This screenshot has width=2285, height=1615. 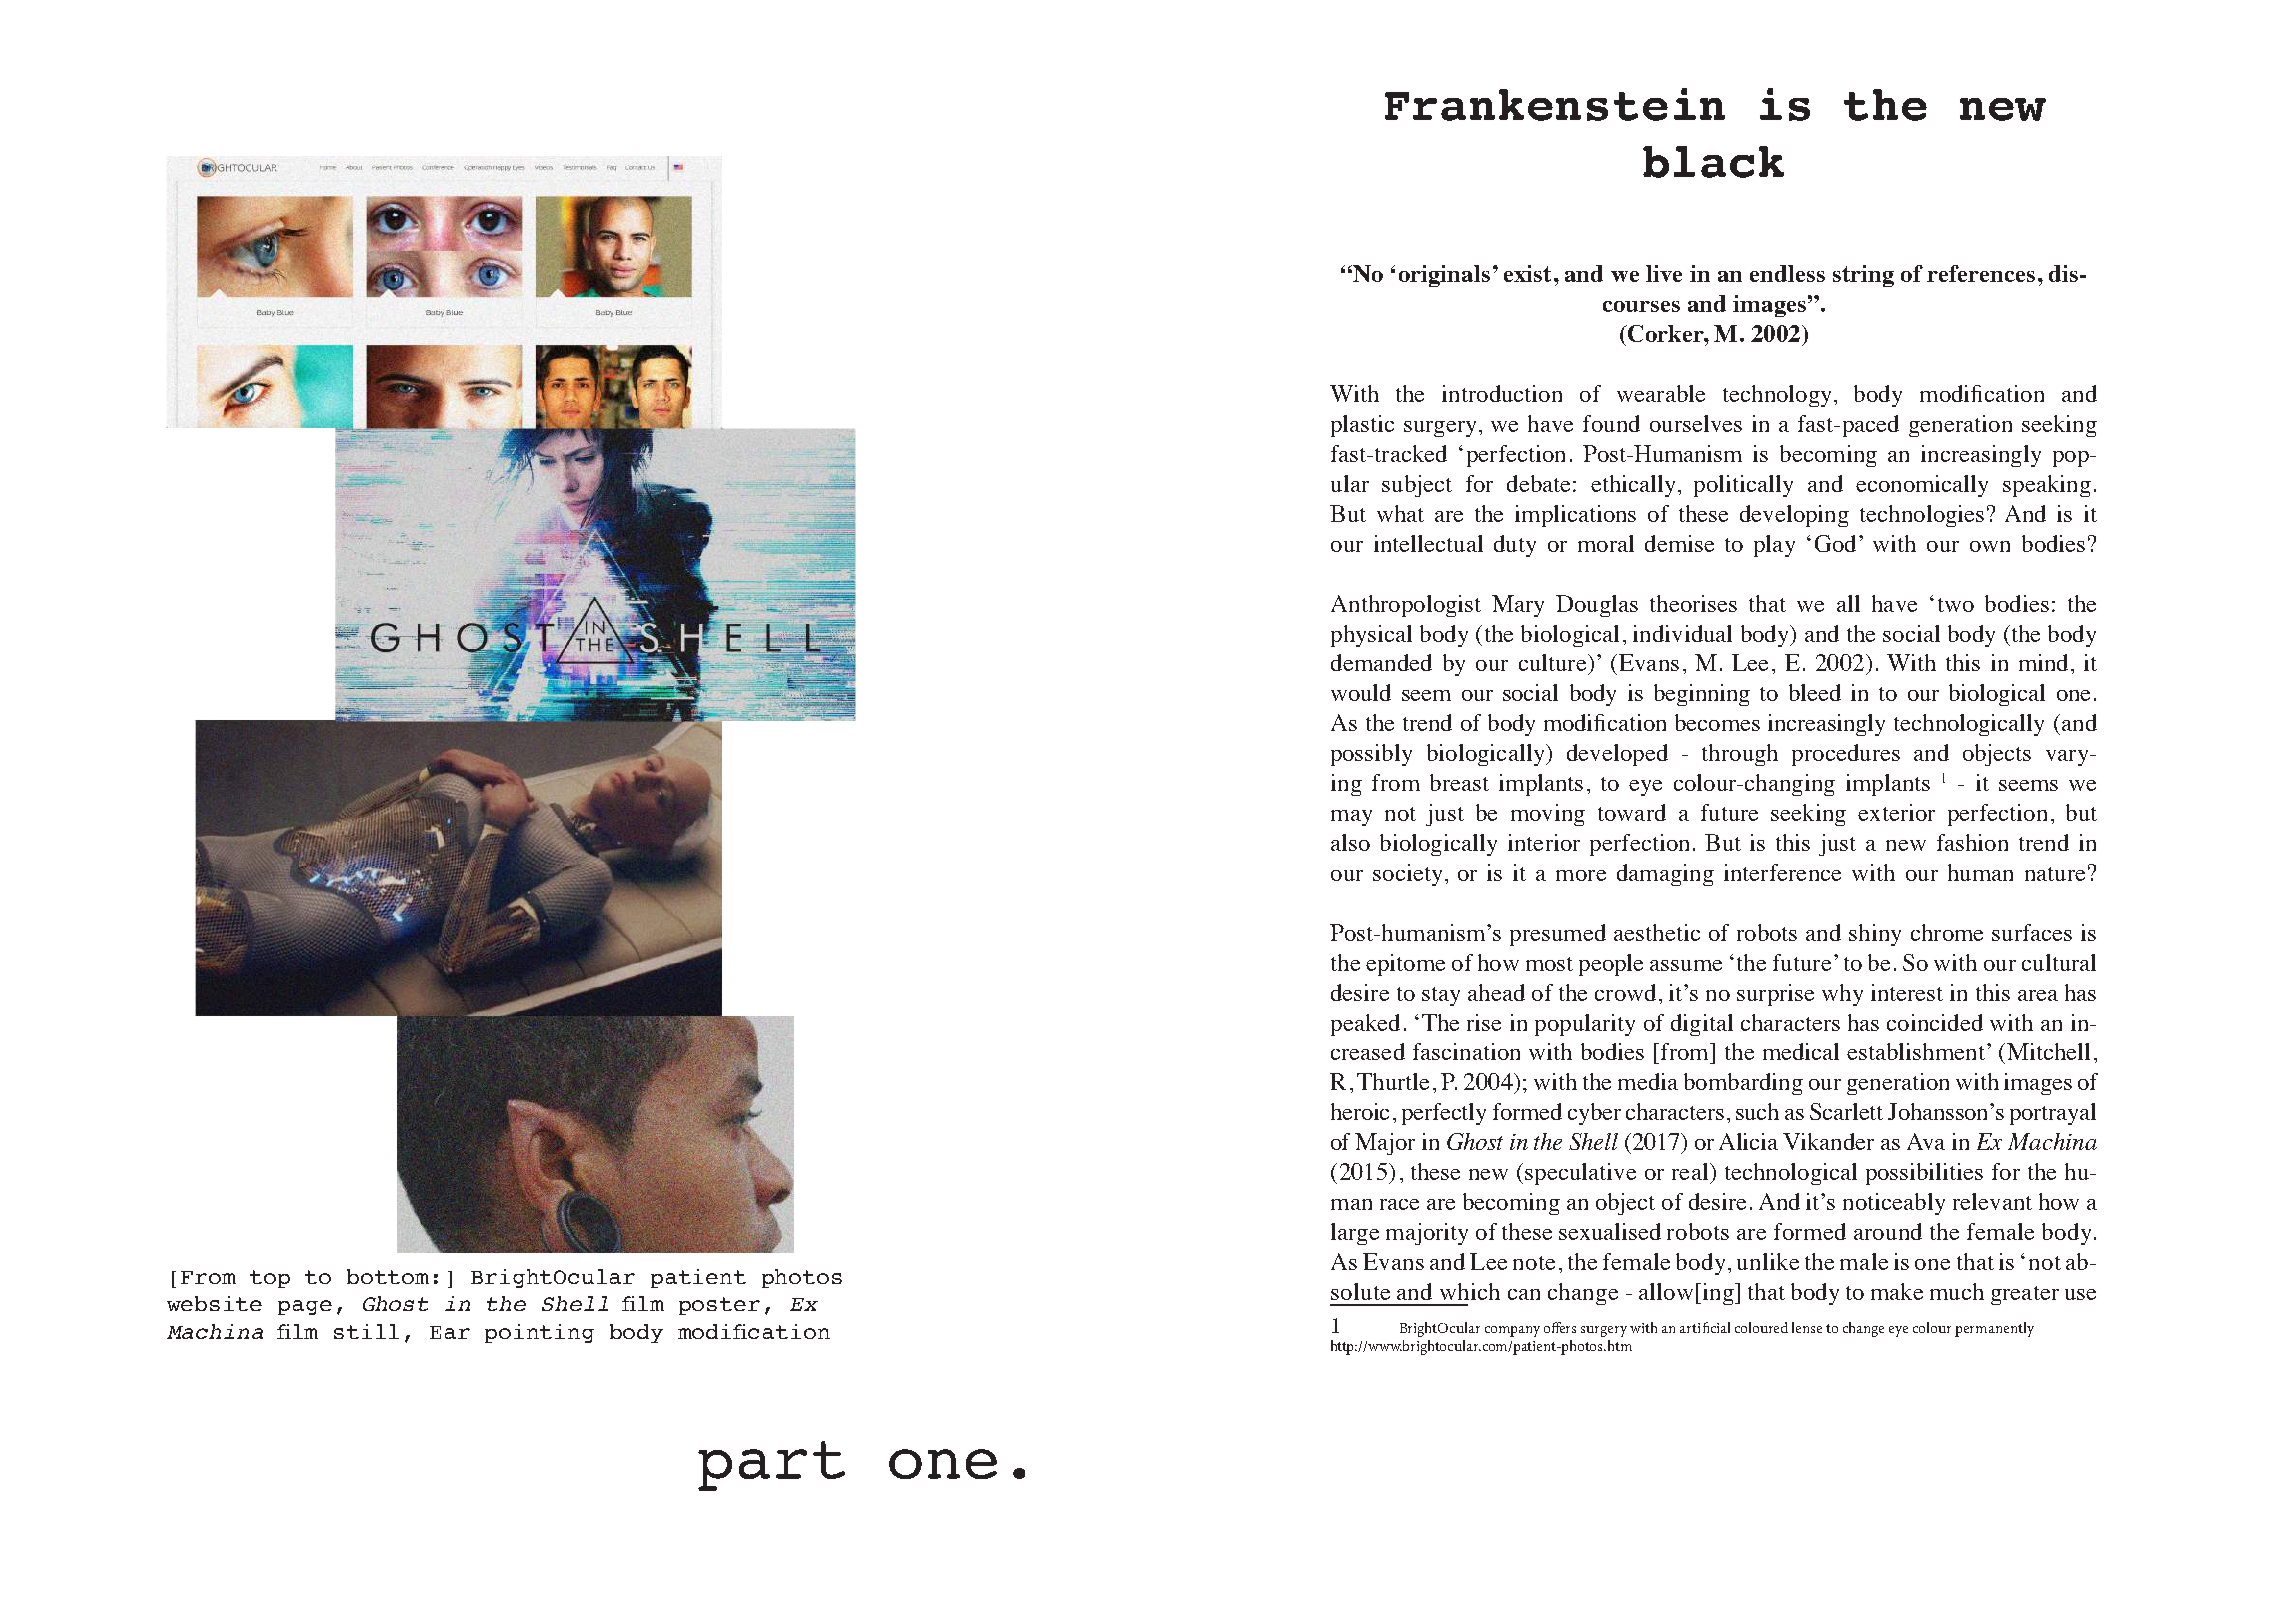 What do you see at coordinates (366, 1331) in the screenshot?
I see `still` at bounding box center [366, 1331].
